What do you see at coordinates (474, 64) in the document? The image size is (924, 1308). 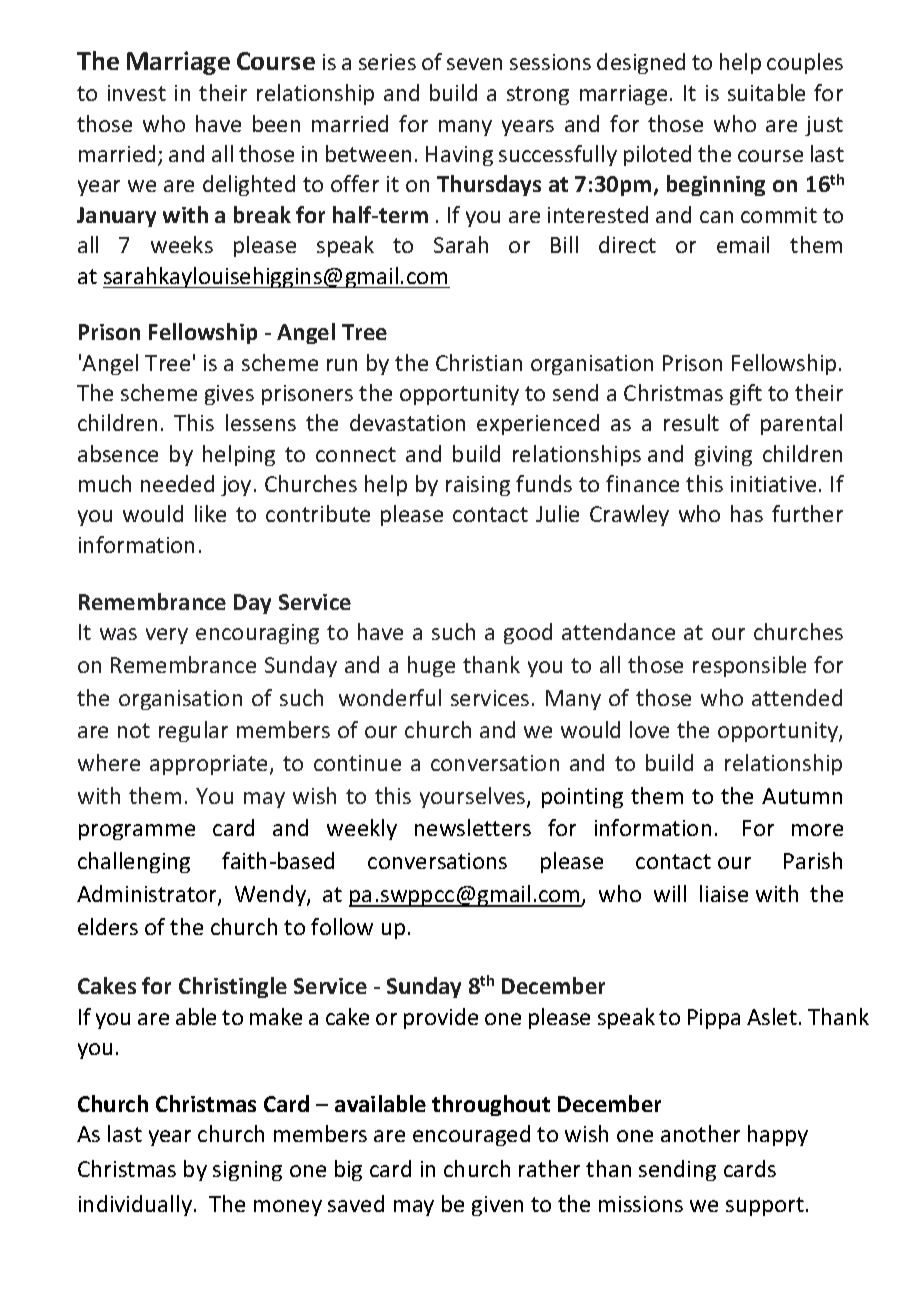 I see `seven` at bounding box center [474, 64].
